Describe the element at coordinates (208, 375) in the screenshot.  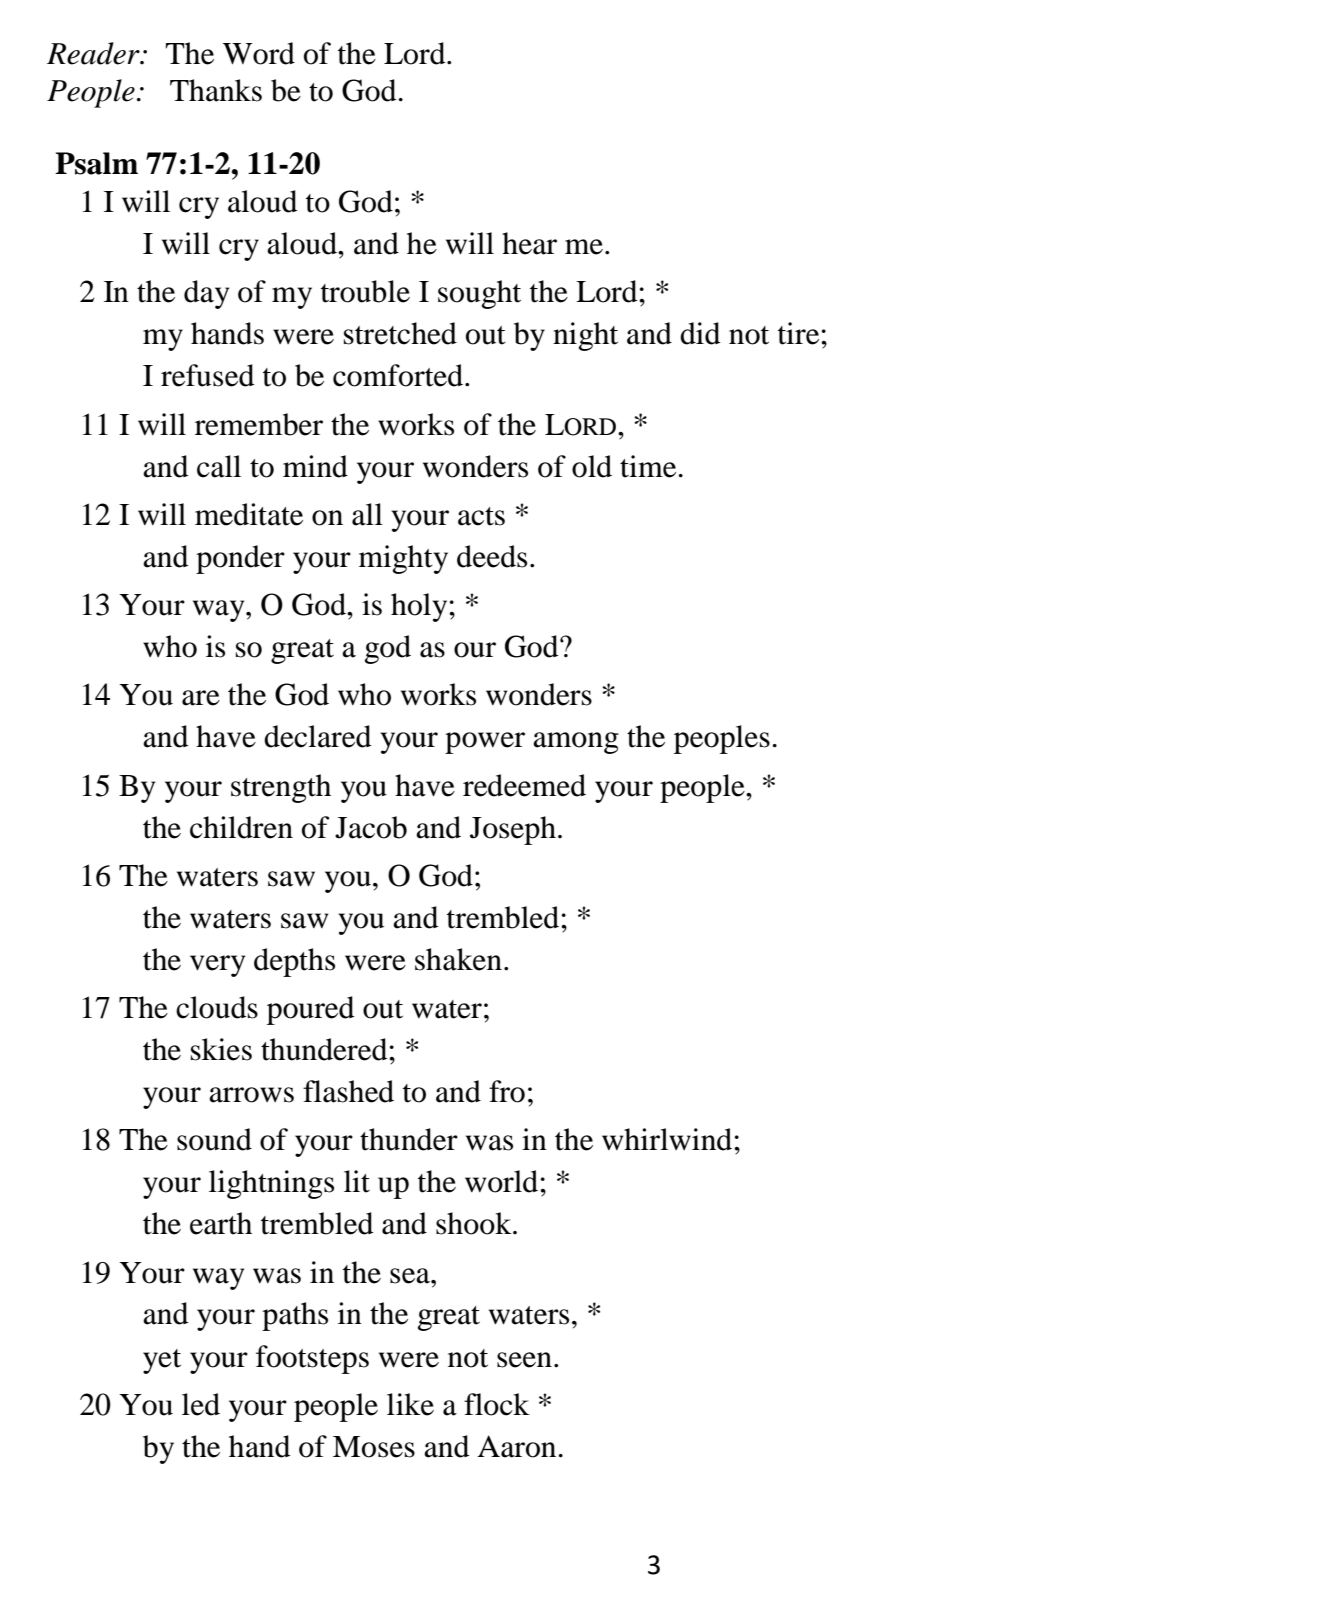
I see `refused` at that location.
